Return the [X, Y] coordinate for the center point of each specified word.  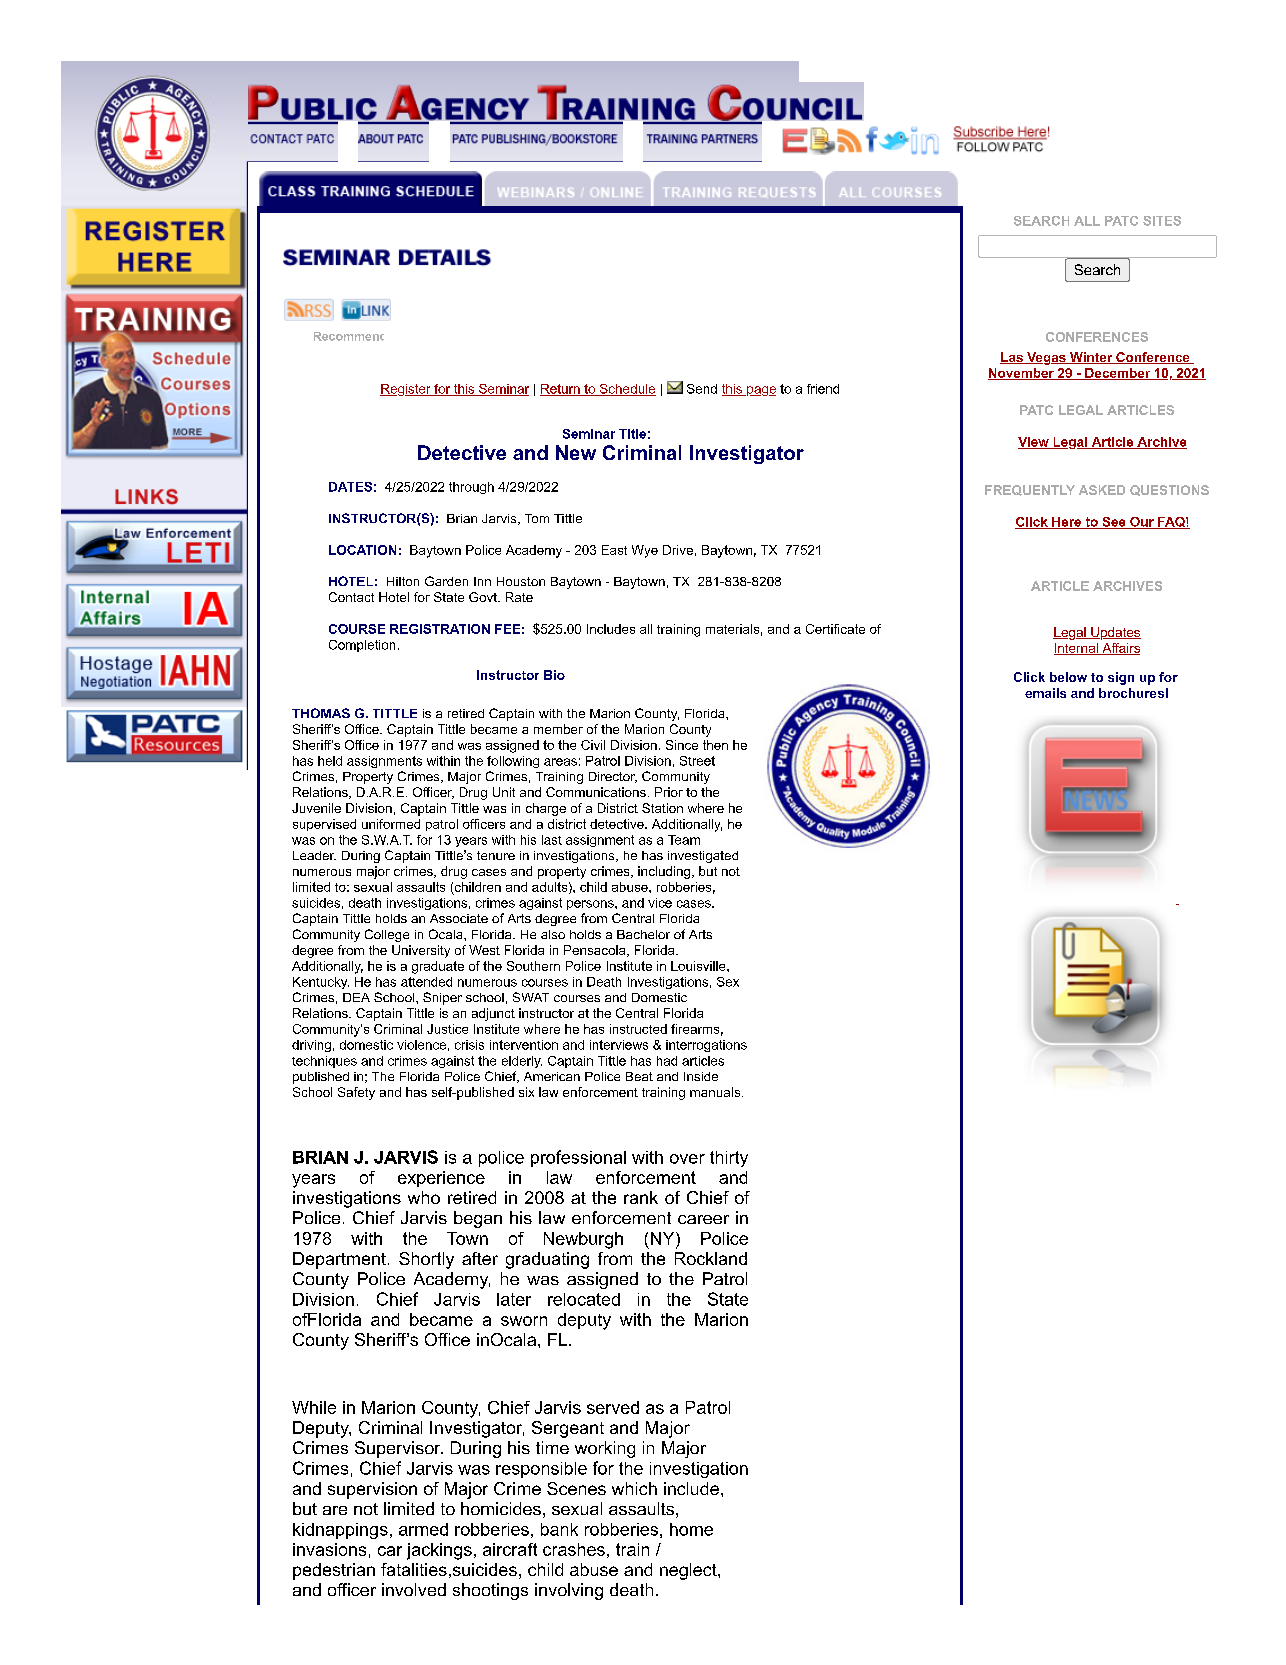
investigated [703, 857]
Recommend [349, 336]
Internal [1077, 649]
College [387, 935]
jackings [439, 1551]
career [703, 1219]
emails [1045, 693]
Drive [678, 550]
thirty [729, 1159]
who [424, 1197]
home [691, 1529]
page [760, 391]
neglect [689, 1571]
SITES [1162, 221]
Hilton [403, 581]
